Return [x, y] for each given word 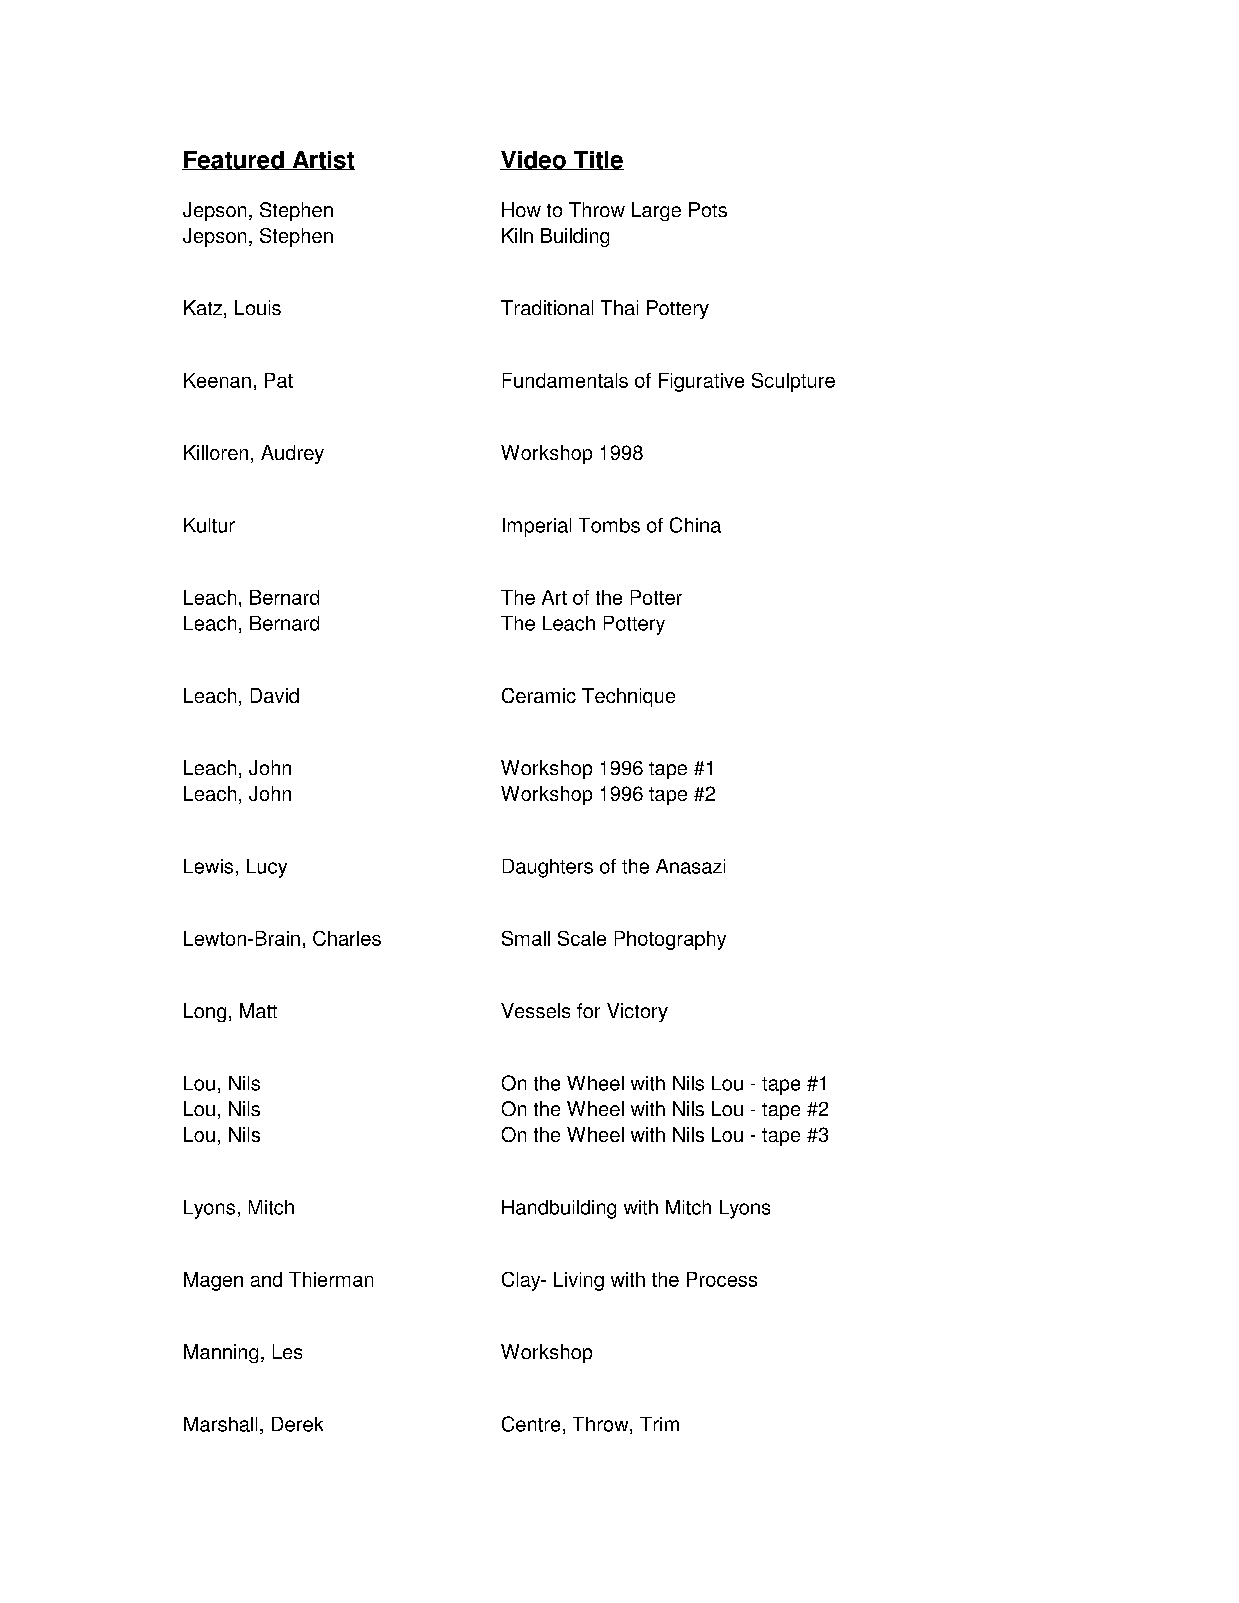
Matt [258, 1010]
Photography [670, 940]
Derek [297, 1424]
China [695, 525]
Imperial [537, 527]
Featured [234, 160]
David [275, 695]
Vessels [535, 1010]
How [521, 209]
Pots [708, 209]
